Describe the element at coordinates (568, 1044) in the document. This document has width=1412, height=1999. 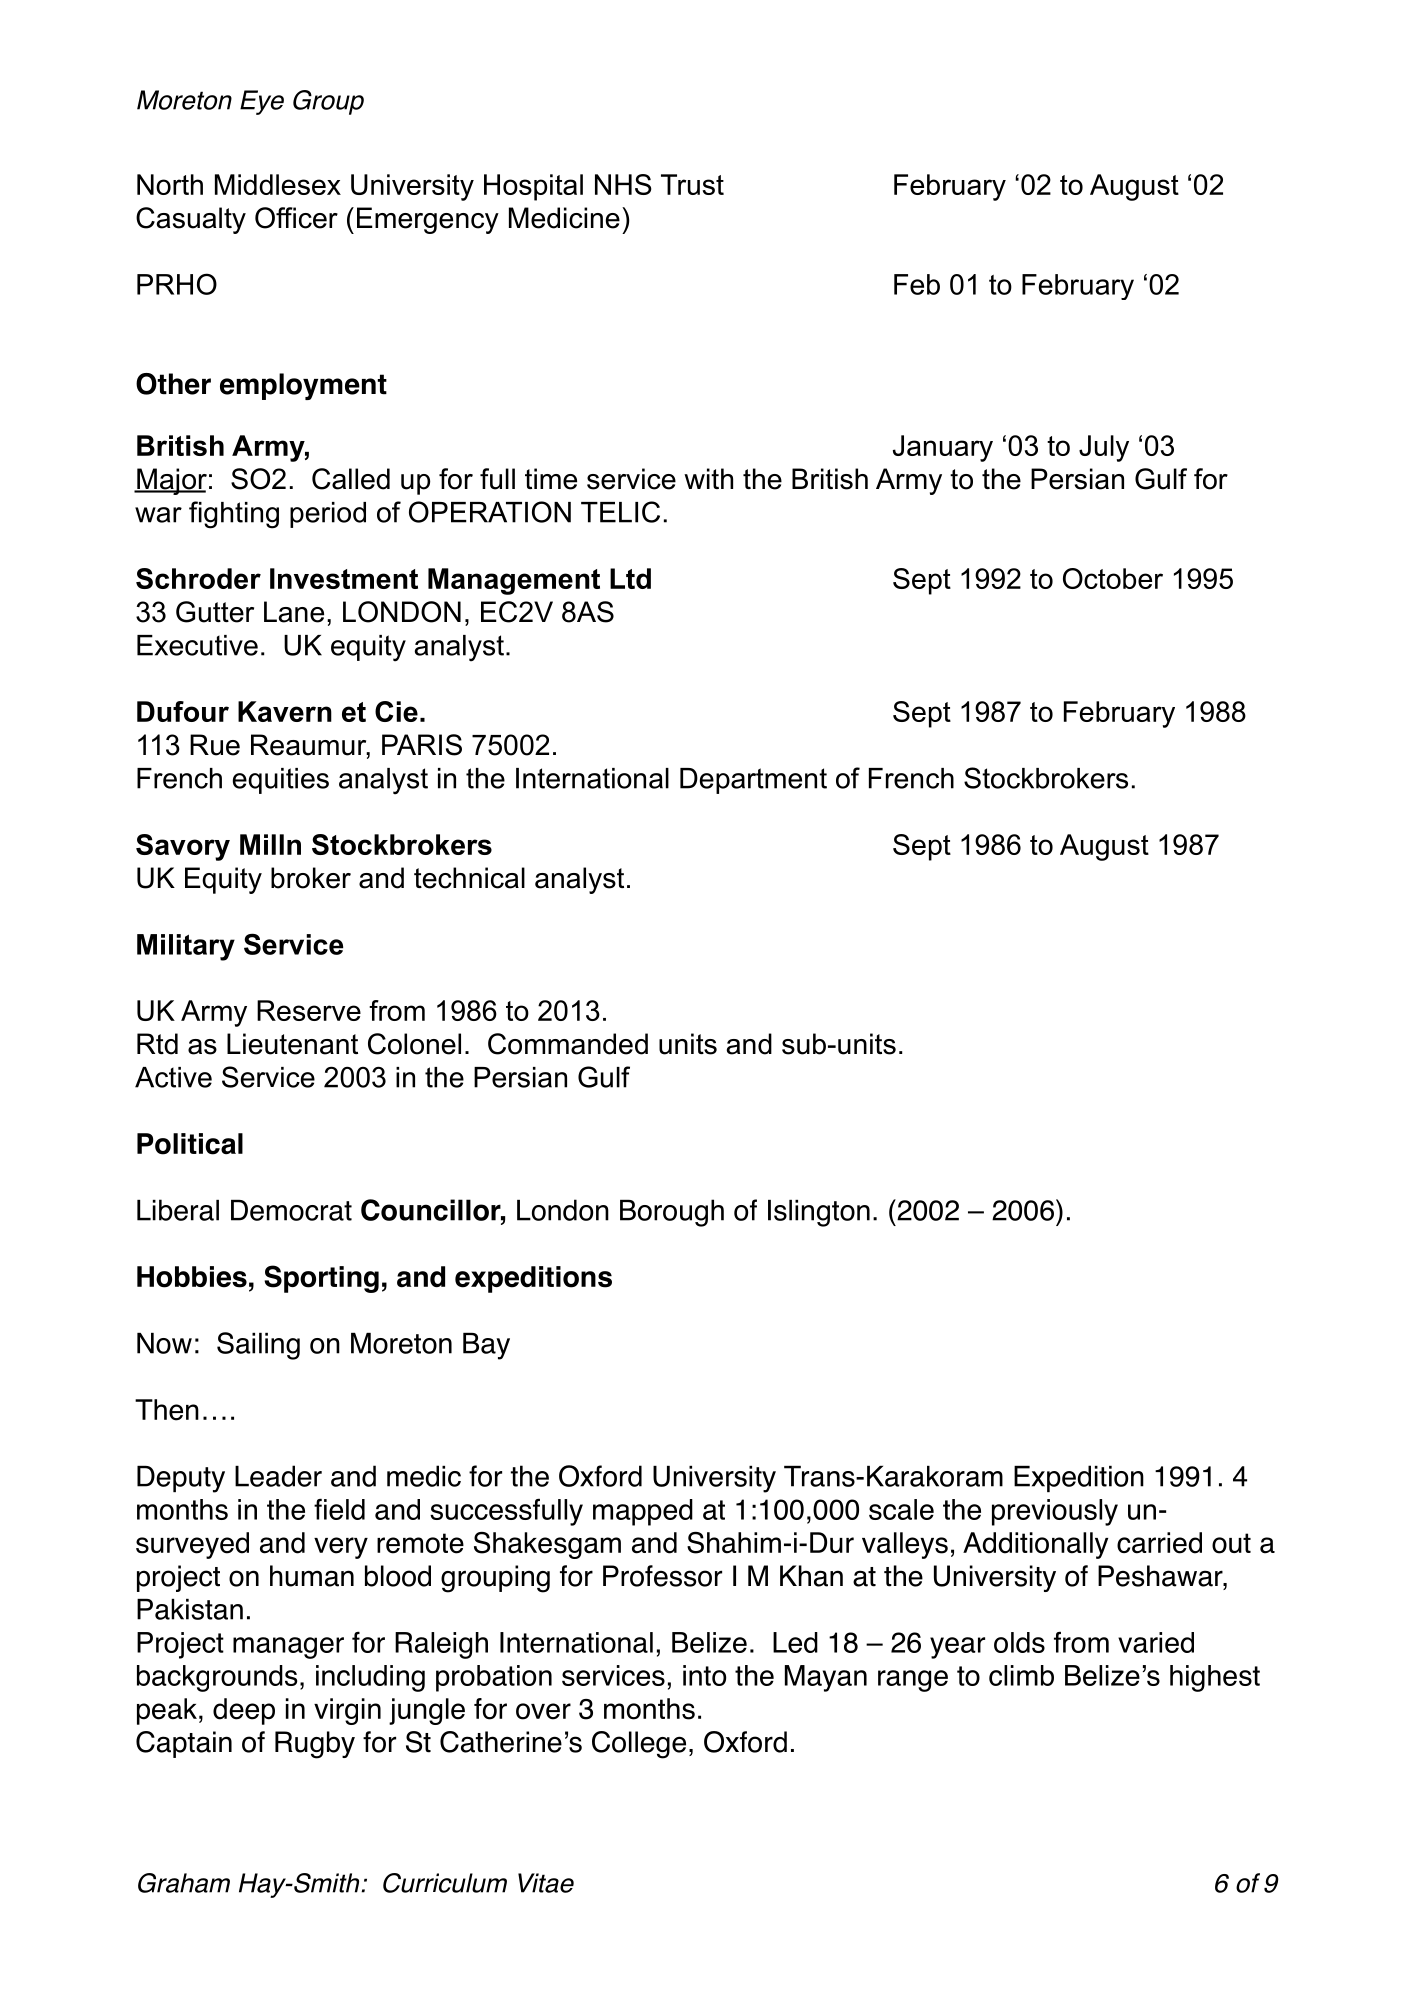
I see `Commanded` at that location.
